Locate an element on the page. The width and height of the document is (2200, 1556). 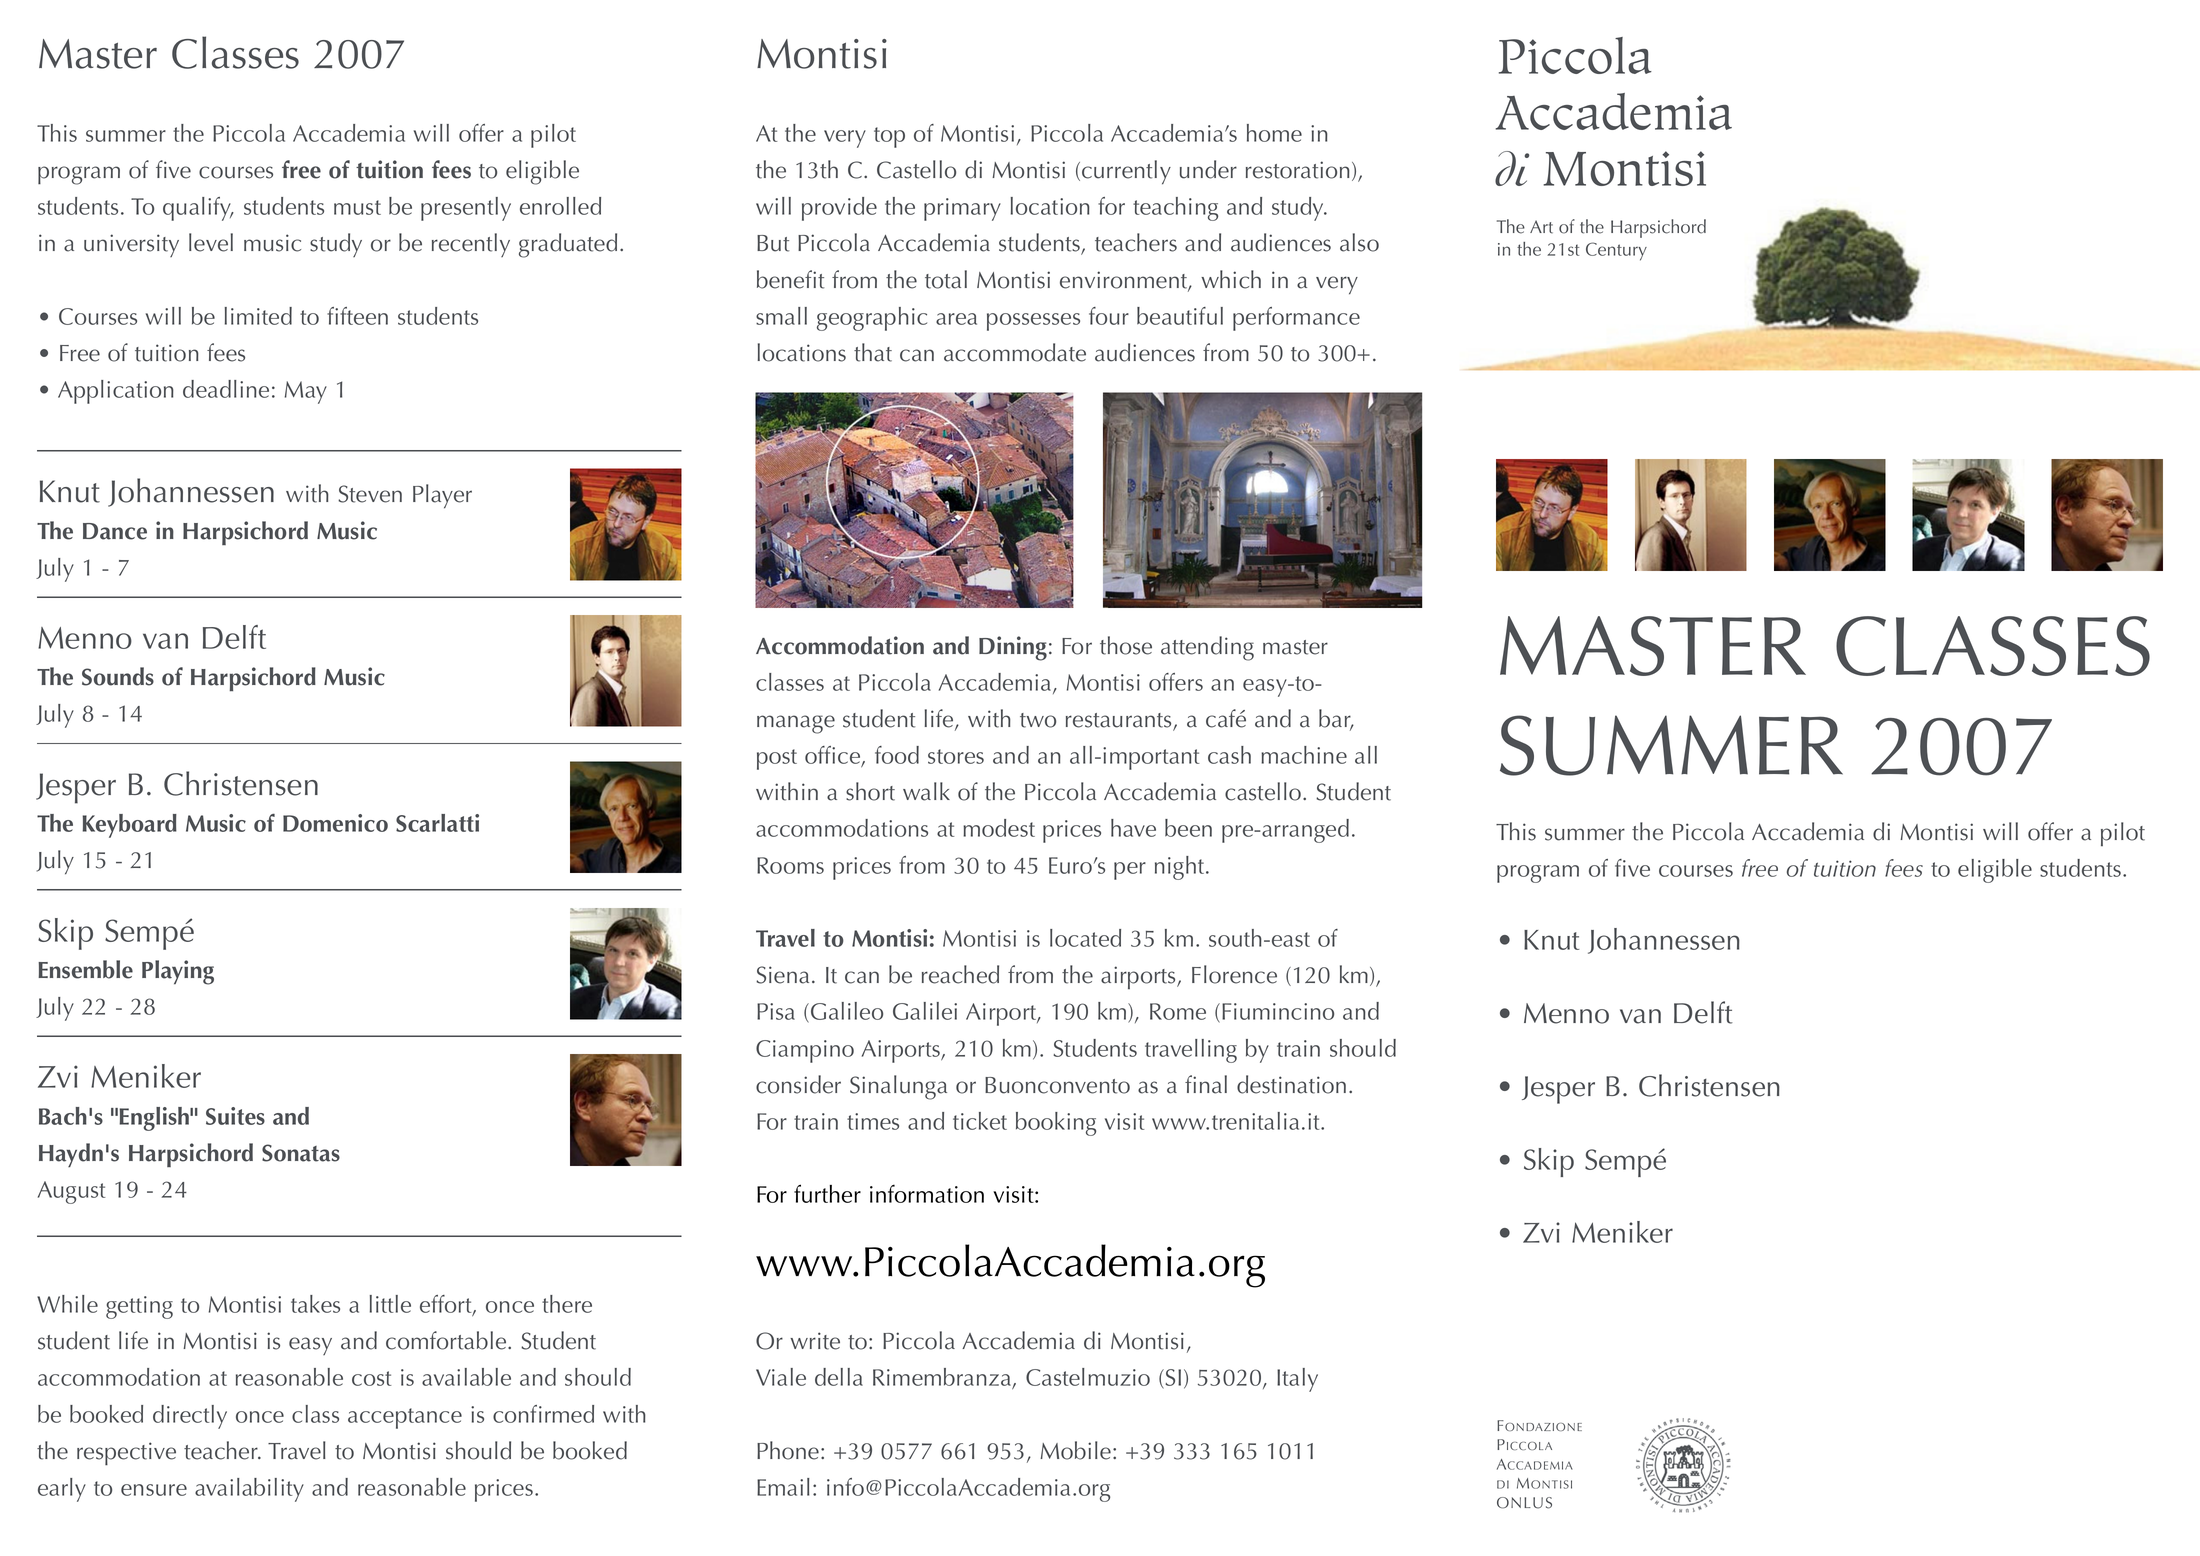
provide is located at coordinates (839, 209).
